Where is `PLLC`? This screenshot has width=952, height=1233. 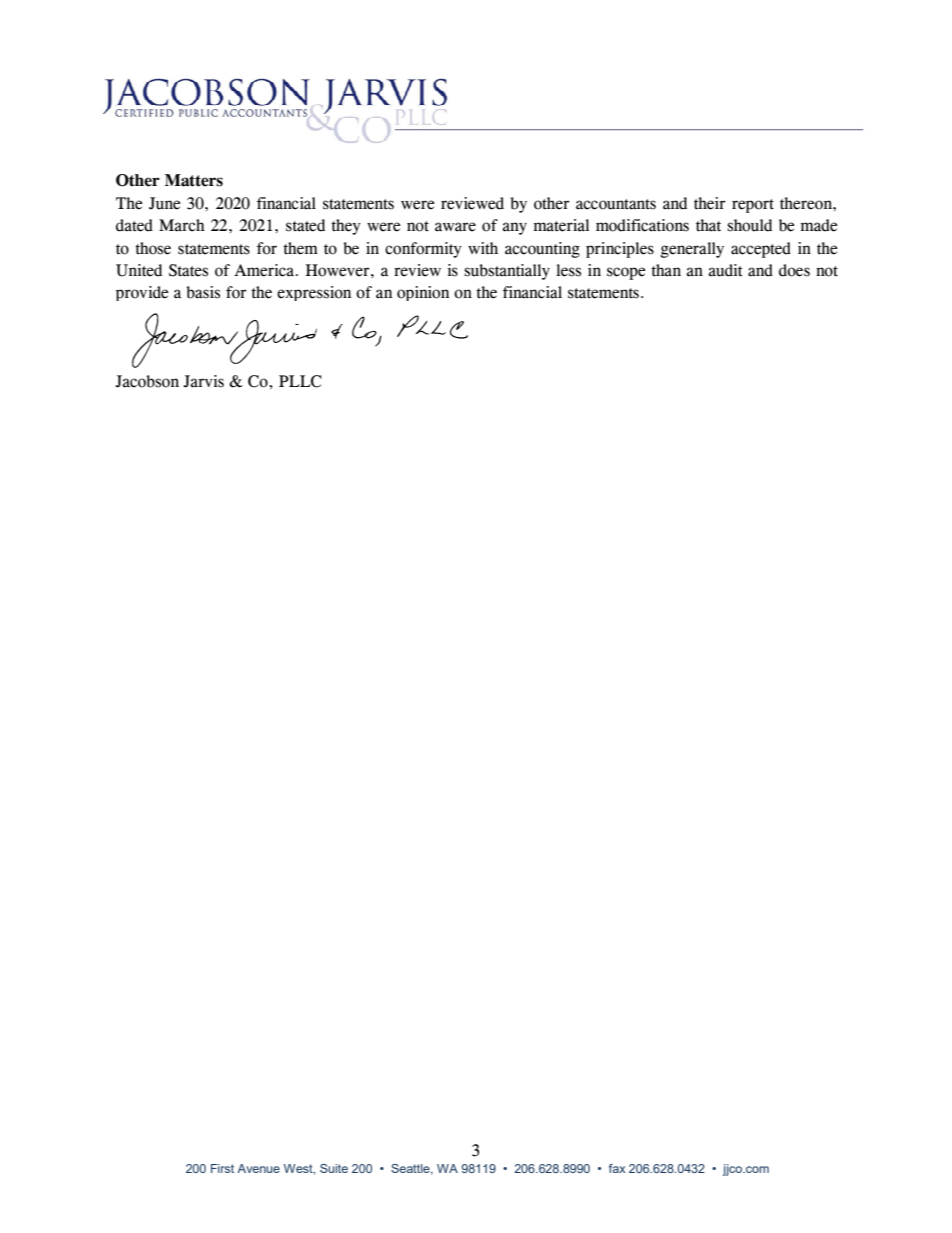 PLLC is located at coordinates (300, 381).
